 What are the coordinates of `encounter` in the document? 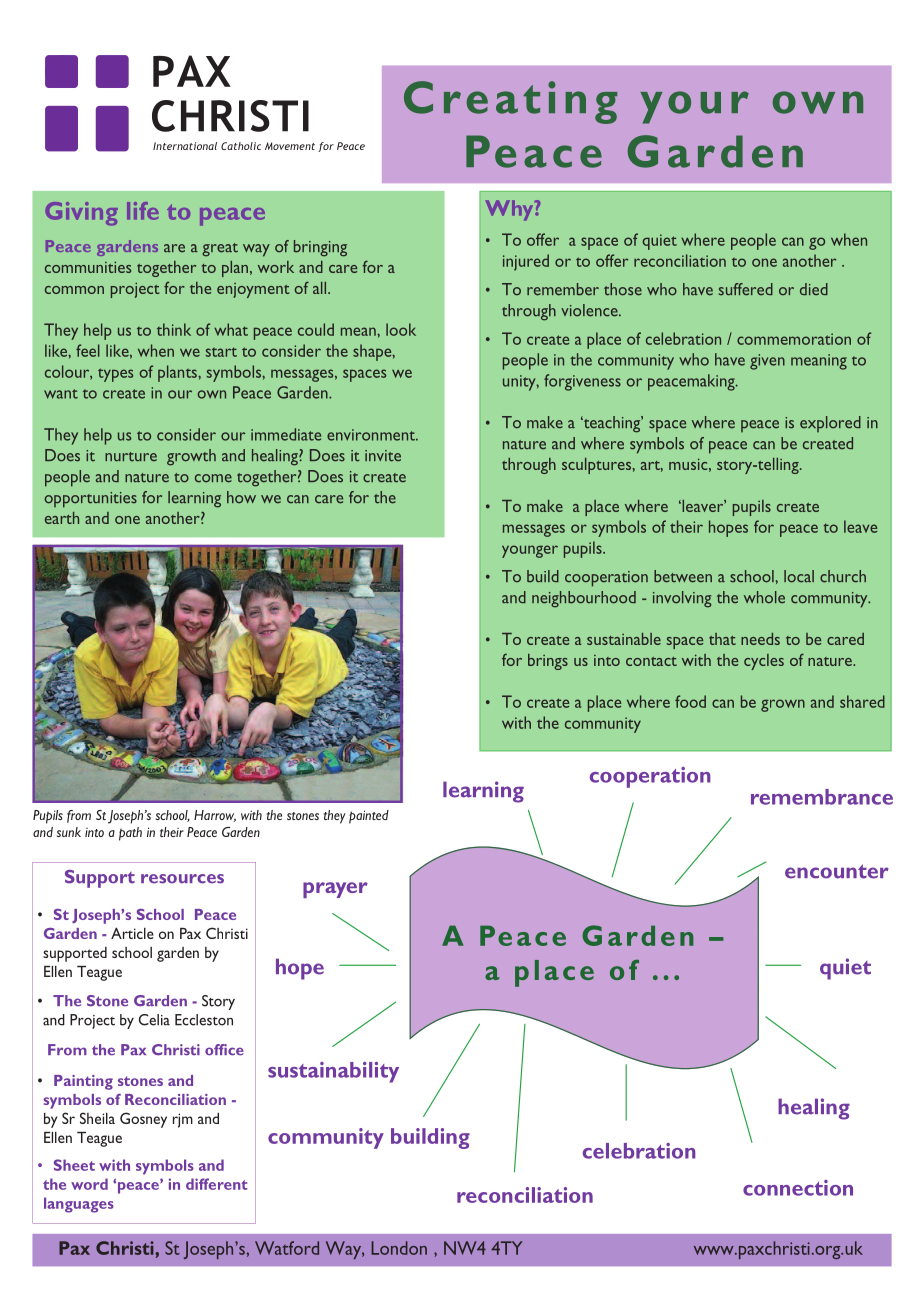 It's located at (837, 871).
